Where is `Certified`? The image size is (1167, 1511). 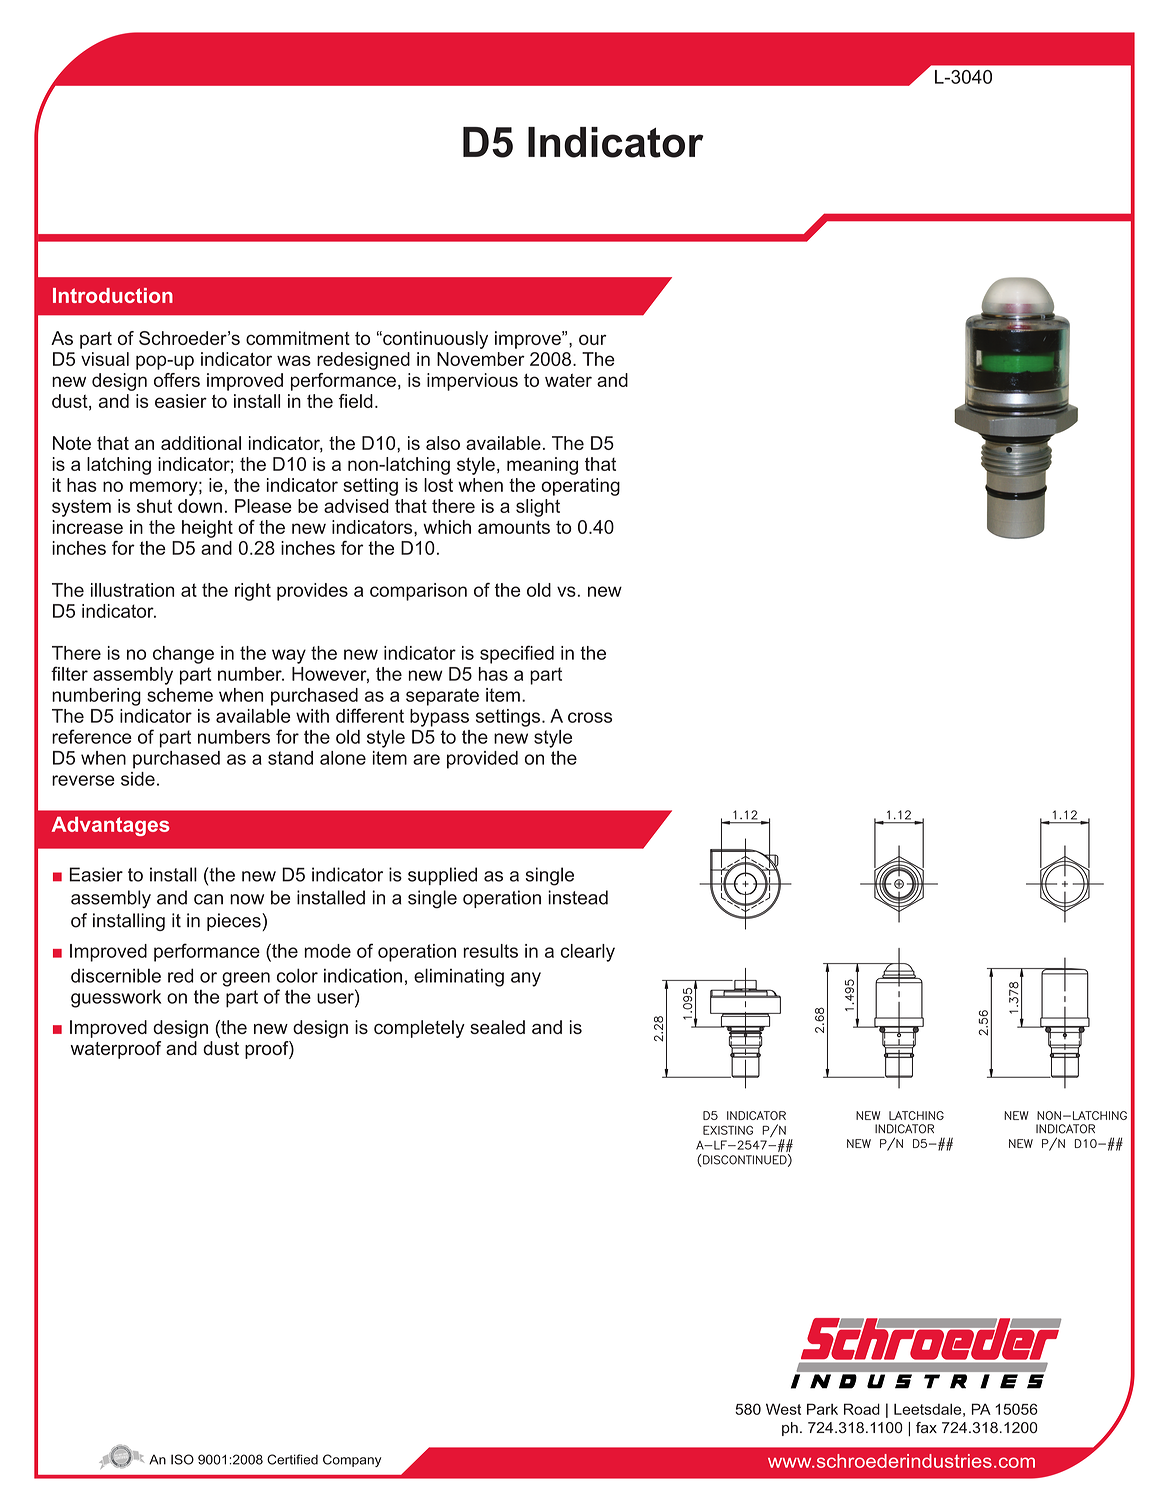
Certified is located at coordinates (292, 1459).
